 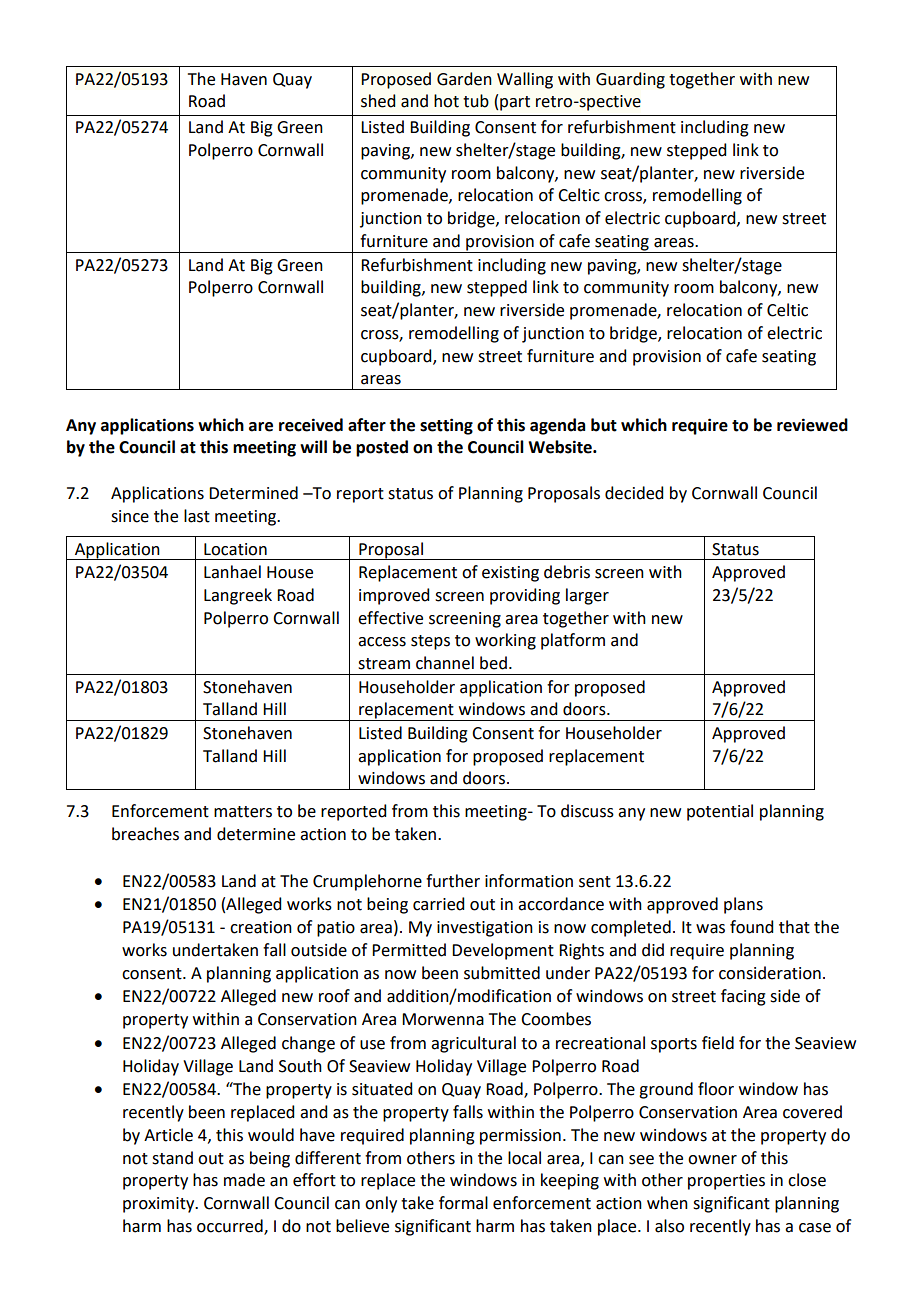 I want to click on made, so click(x=244, y=1180).
